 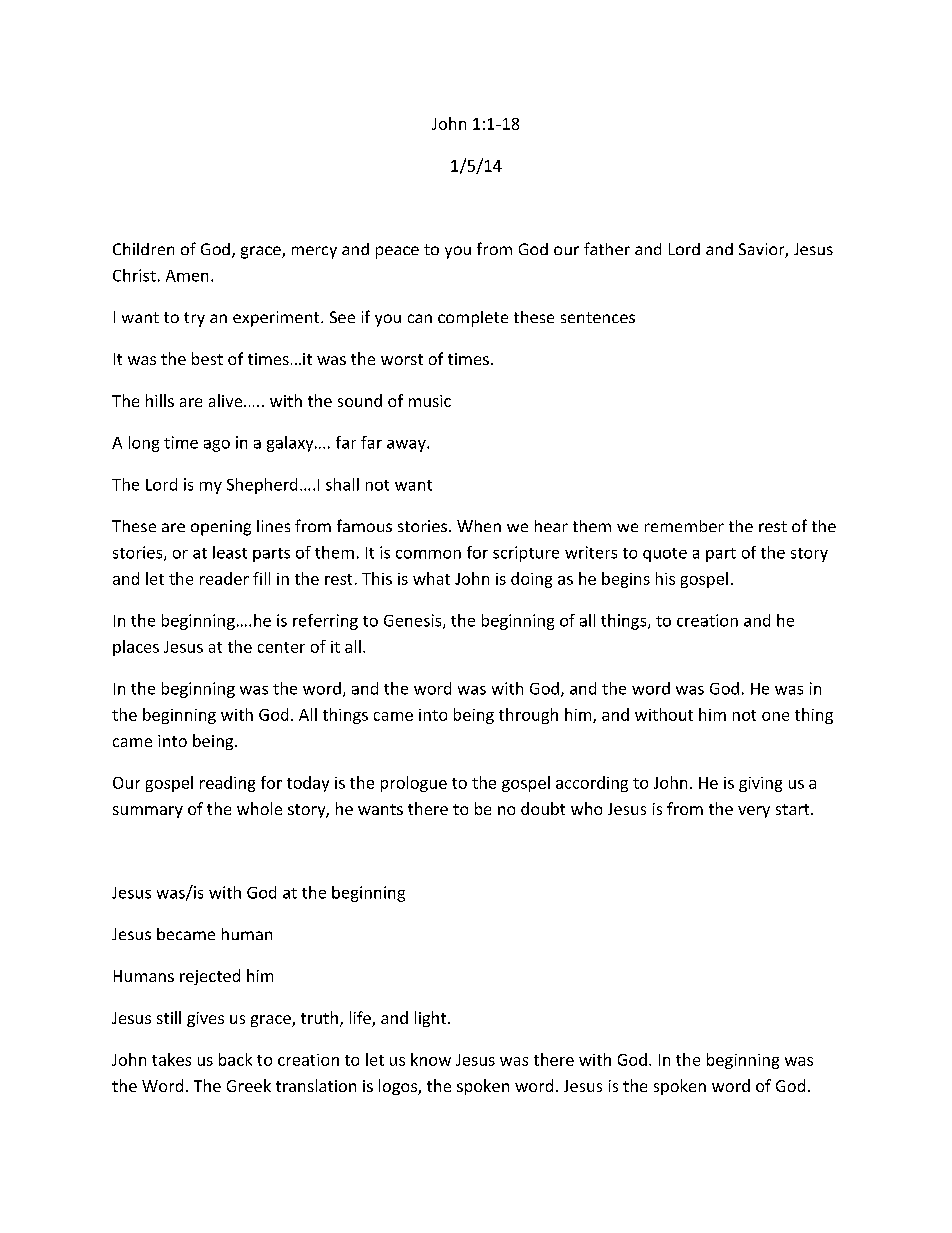 I want to click on quote, so click(x=665, y=555).
